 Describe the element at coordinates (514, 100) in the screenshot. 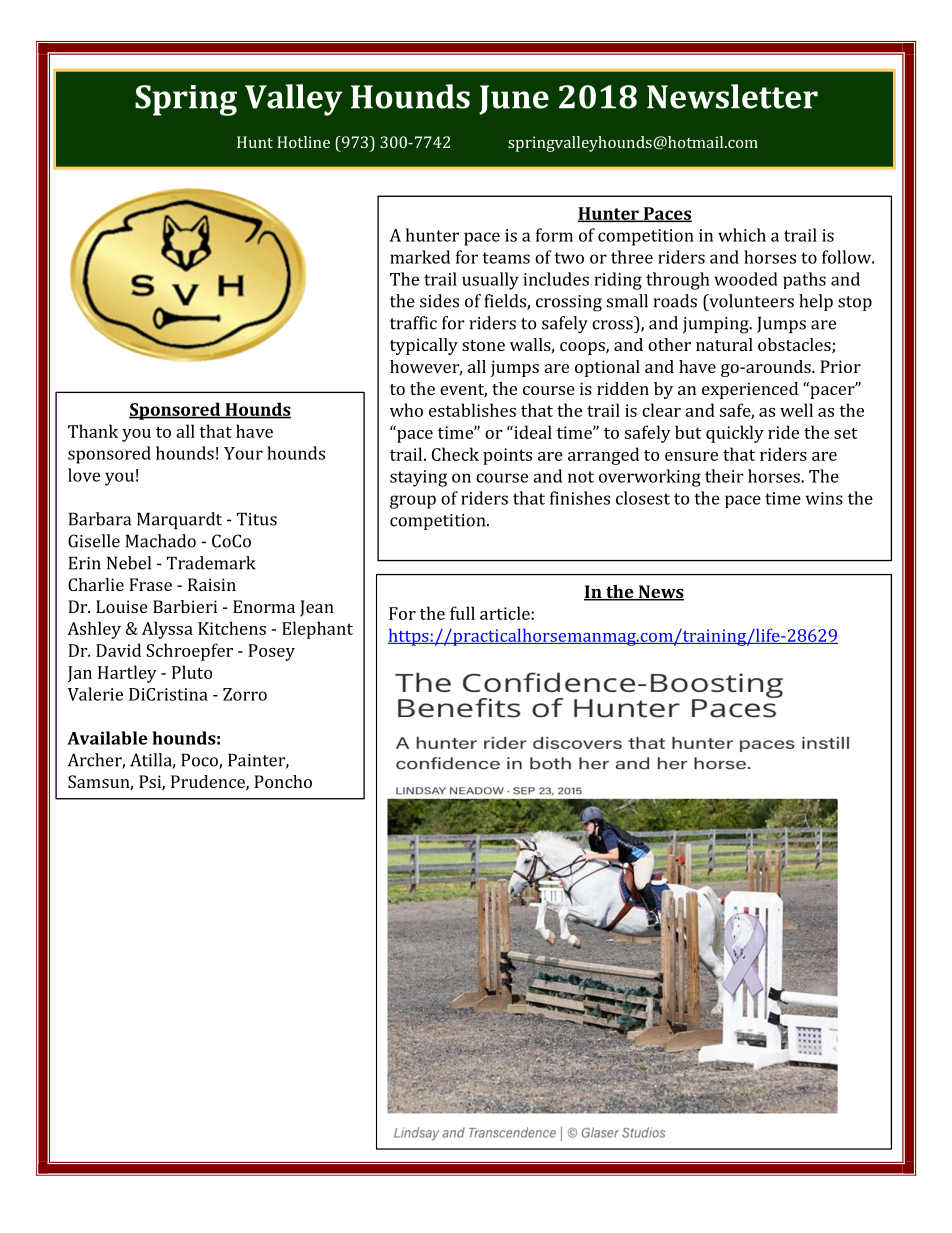

I see `June` at that location.
